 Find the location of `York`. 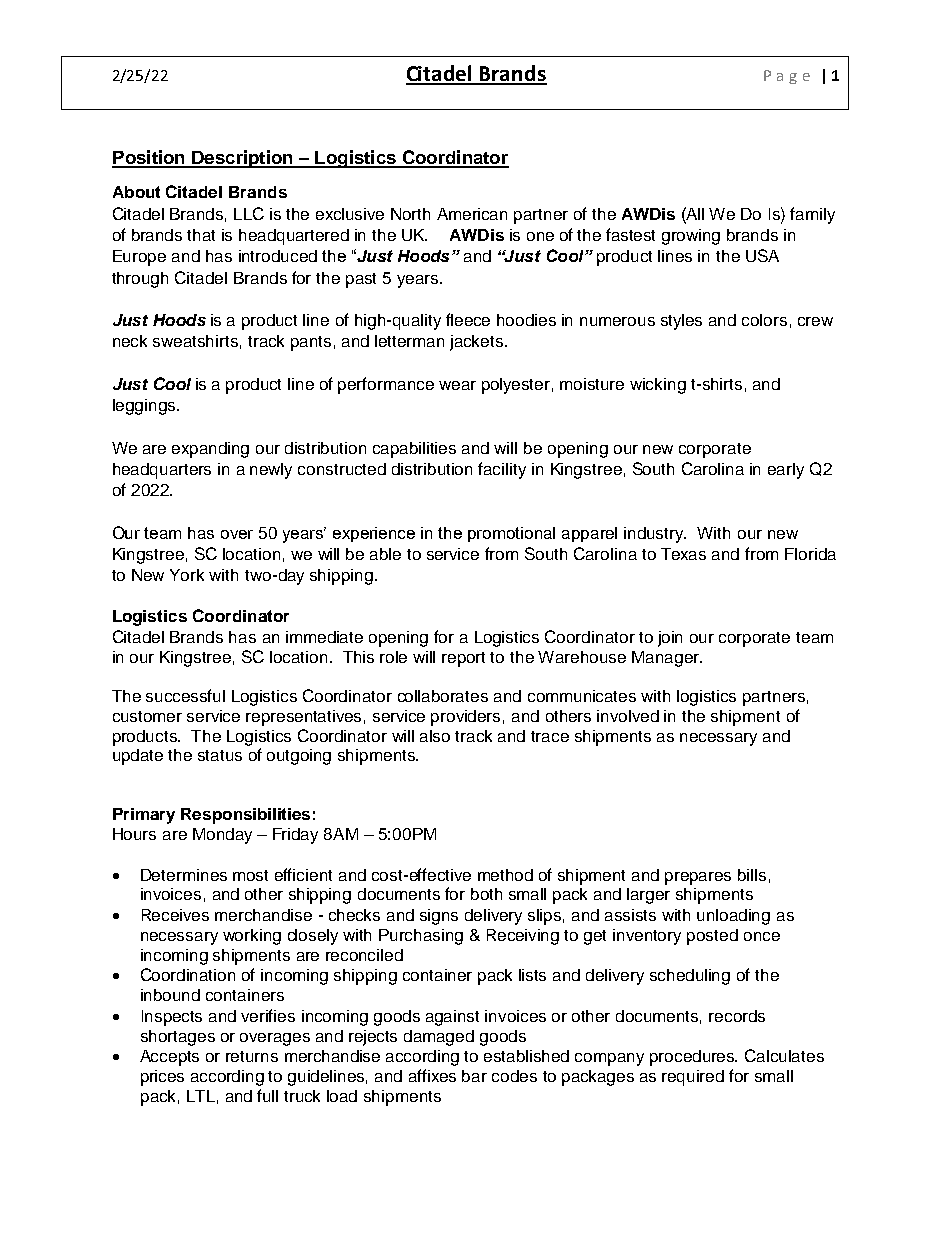

York is located at coordinates (187, 575).
